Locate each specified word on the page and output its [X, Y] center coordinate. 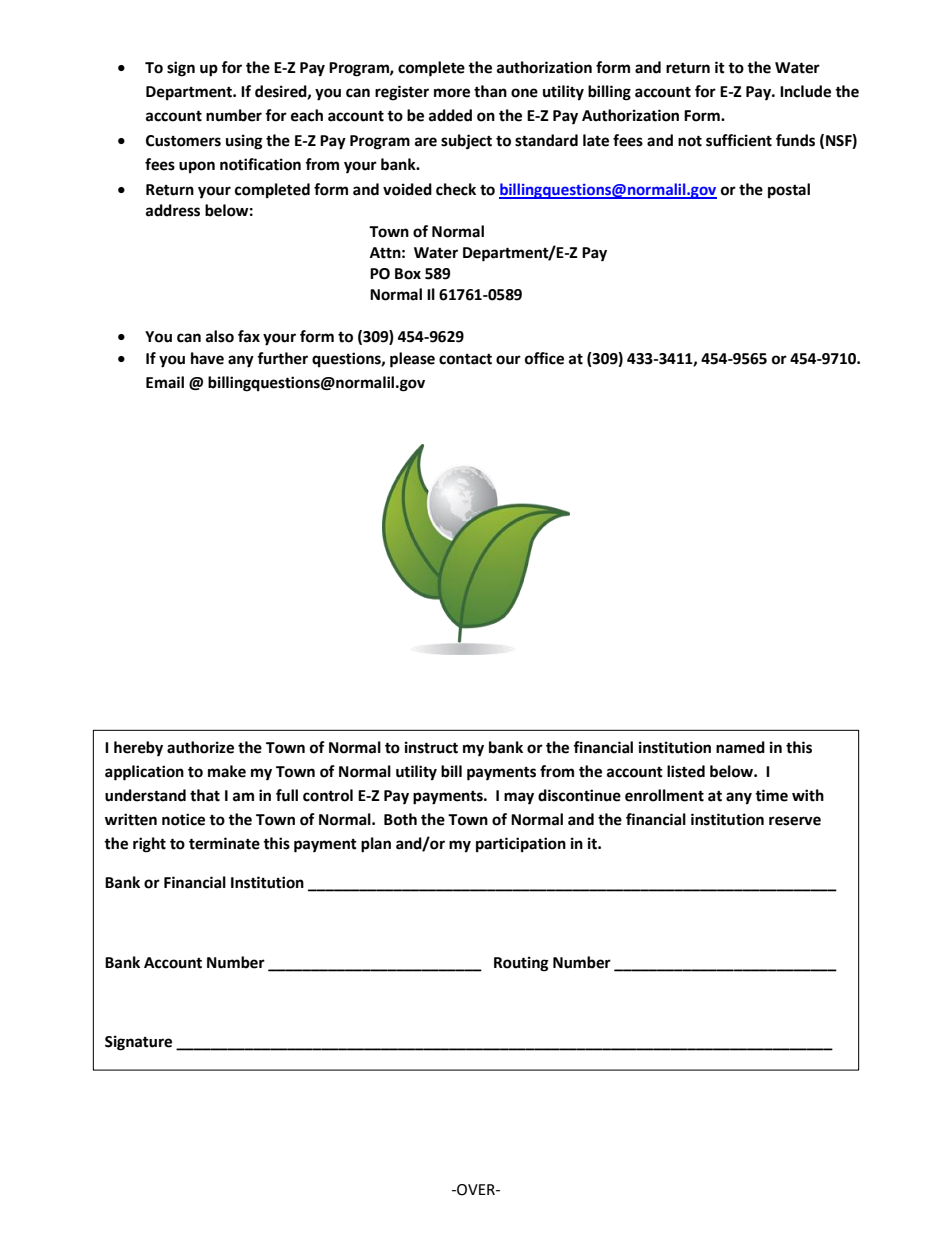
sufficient [739, 140]
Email [165, 382]
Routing [521, 964]
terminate [224, 843]
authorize [200, 747]
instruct [431, 747]
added [450, 115]
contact [465, 359]
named [740, 747]
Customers [183, 141]
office [544, 358]
